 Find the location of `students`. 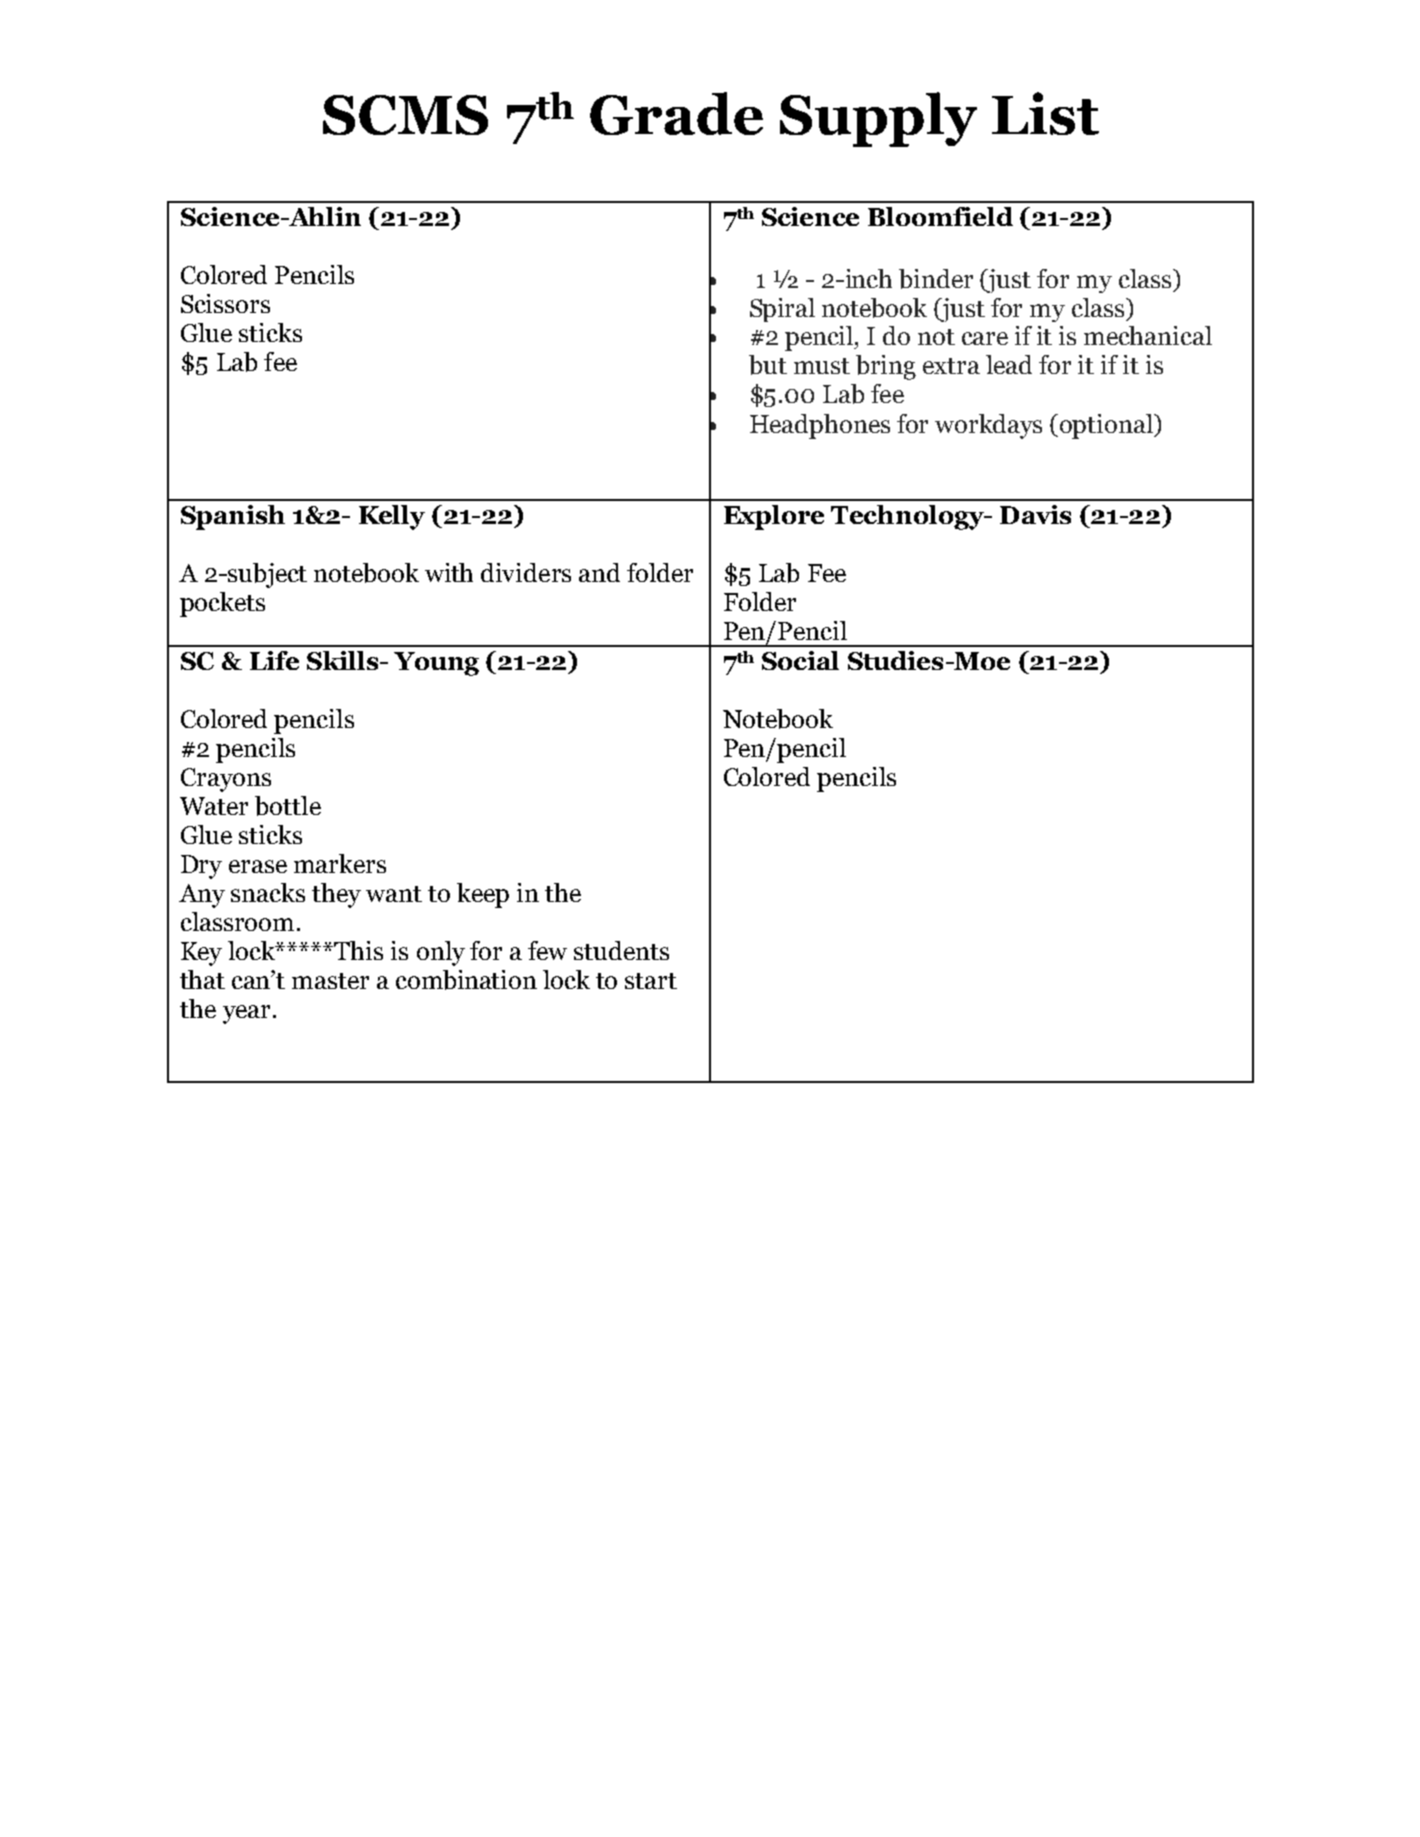

students is located at coordinates (621, 950).
